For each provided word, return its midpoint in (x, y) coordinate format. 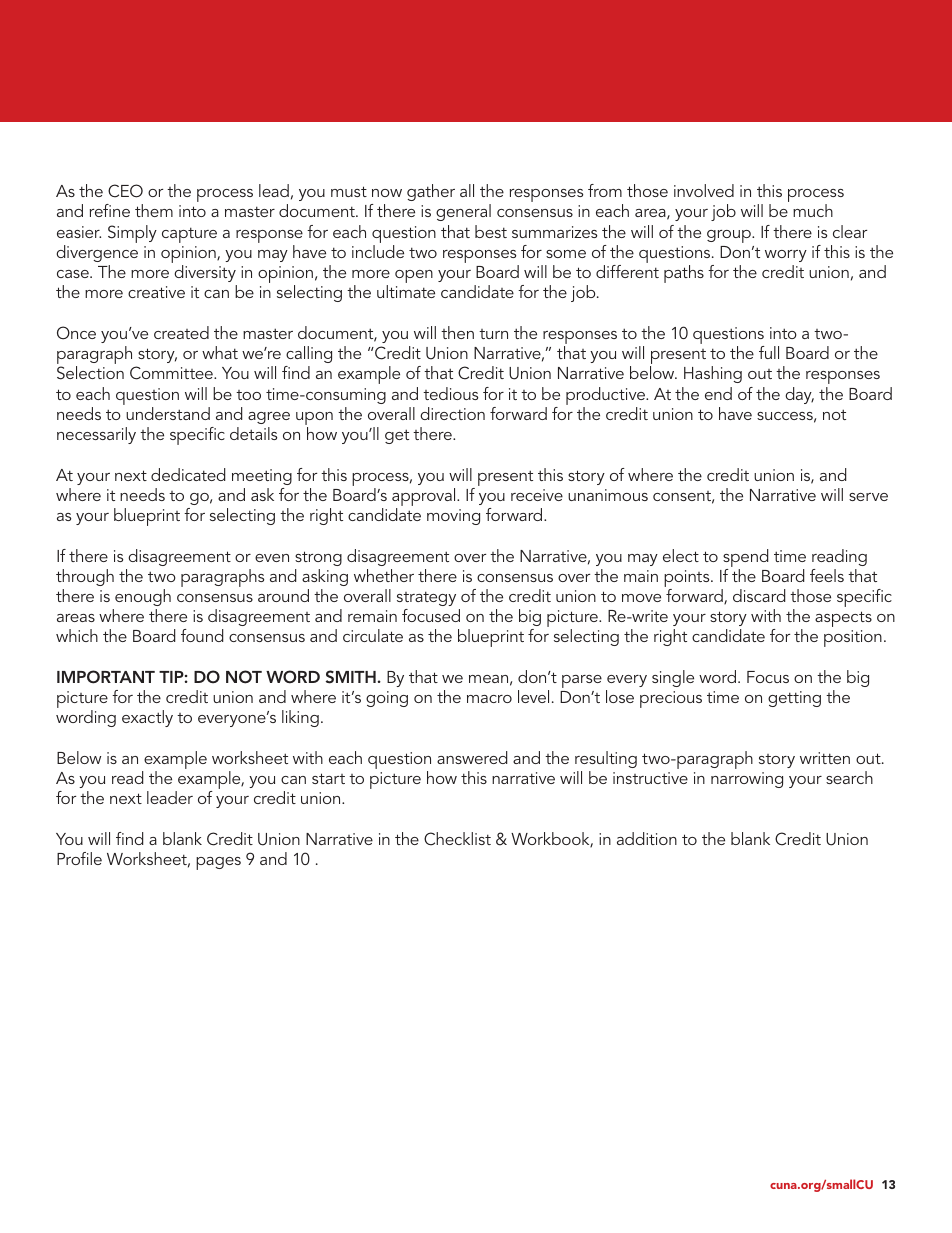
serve (868, 497)
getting (794, 699)
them (154, 210)
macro (489, 699)
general (463, 212)
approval (425, 498)
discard (759, 595)
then (457, 332)
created (181, 332)
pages (218, 863)
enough (143, 597)
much (813, 210)
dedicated (188, 474)
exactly (147, 718)
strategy (426, 598)
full (769, 352)
